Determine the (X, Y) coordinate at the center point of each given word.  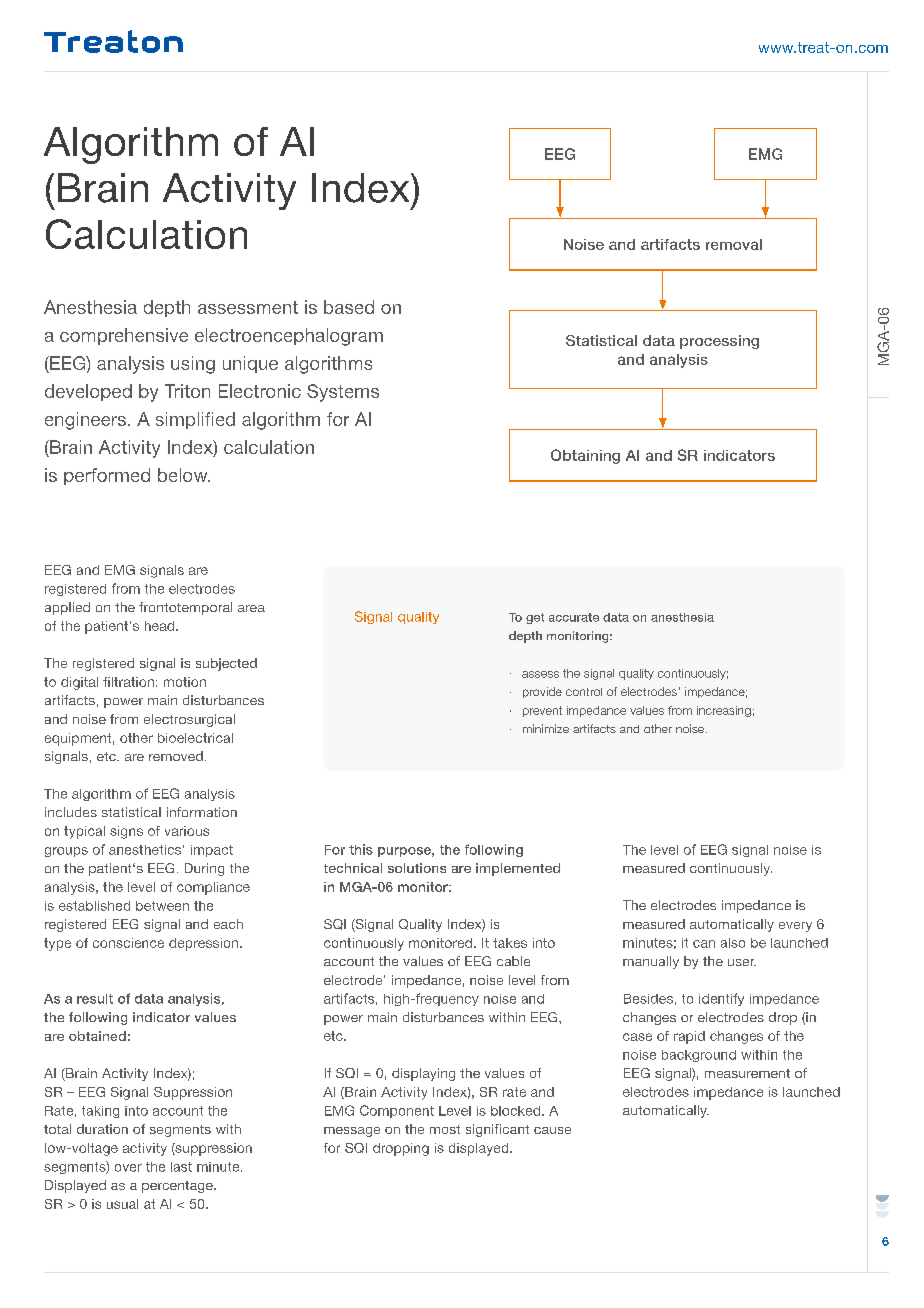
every (795, 927)
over (128, 1168)
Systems (343, 393)
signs (126, 832)
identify (721, 999)
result (95, 999)
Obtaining (585, 456)
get (535, 618)
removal (734, 244)
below (184, 475)
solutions (417, 868)
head (161, 626)
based (349, 307)
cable (513, 961)
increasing (724, 711)
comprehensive (124, 336)
